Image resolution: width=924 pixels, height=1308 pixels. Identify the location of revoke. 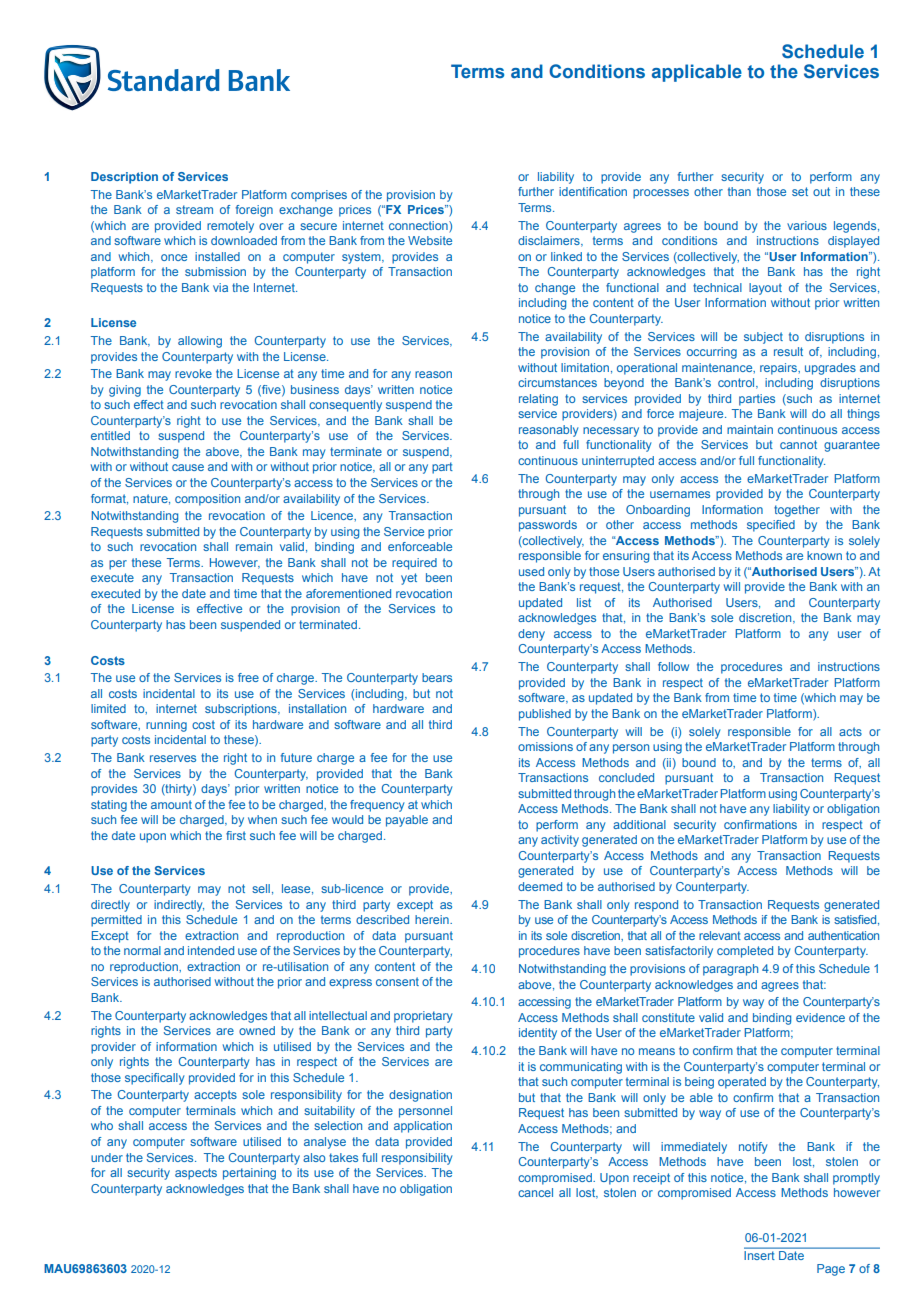
(193, 373).
